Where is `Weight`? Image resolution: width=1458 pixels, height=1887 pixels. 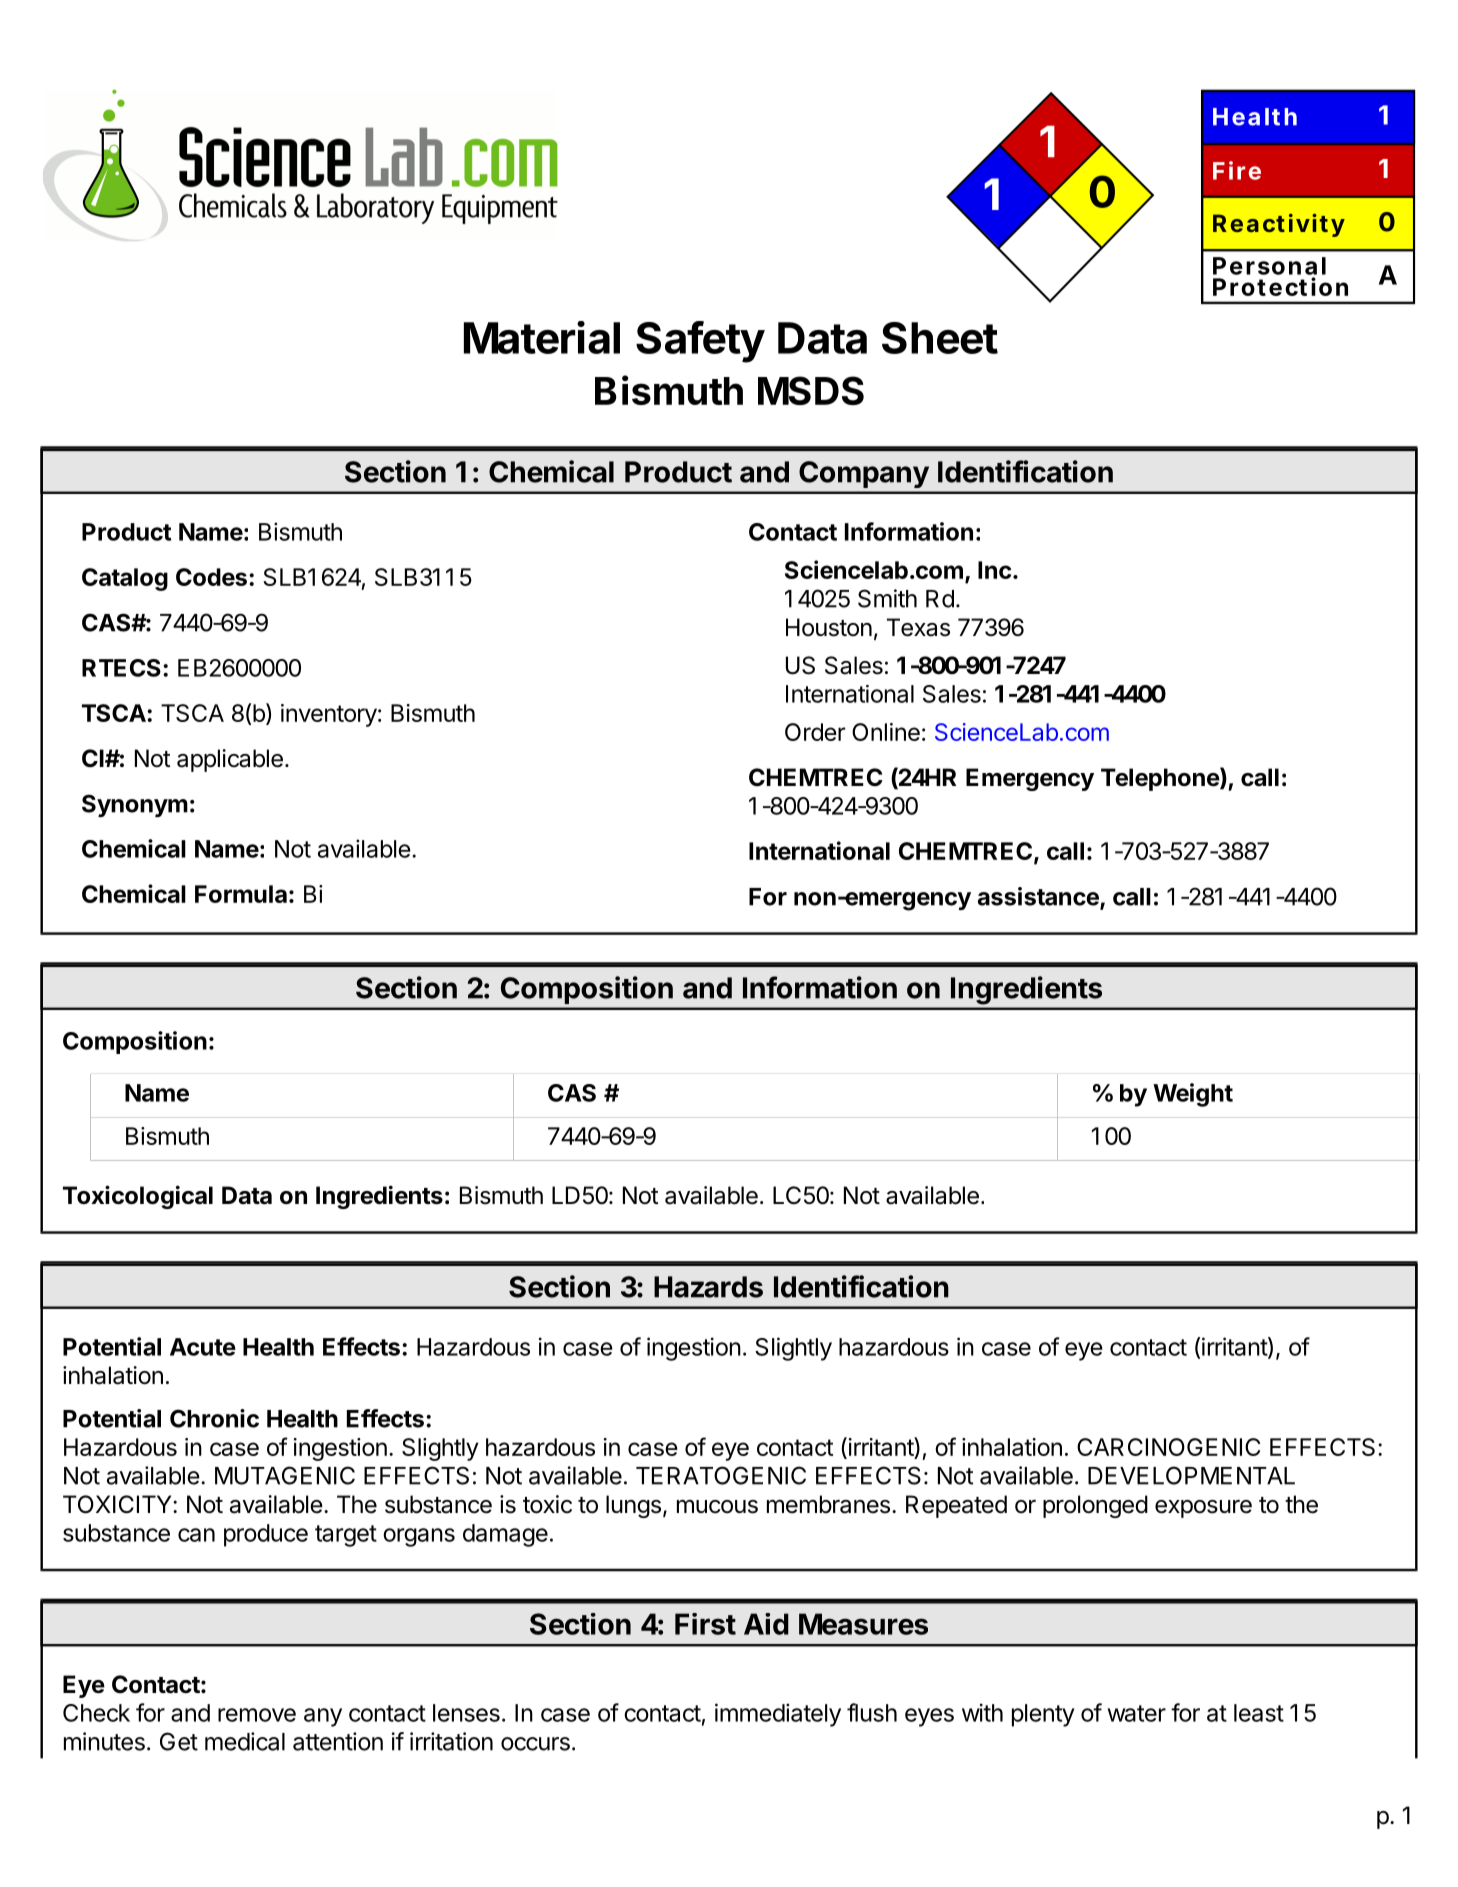 Weight is located at coordinates (1193, 1095).
